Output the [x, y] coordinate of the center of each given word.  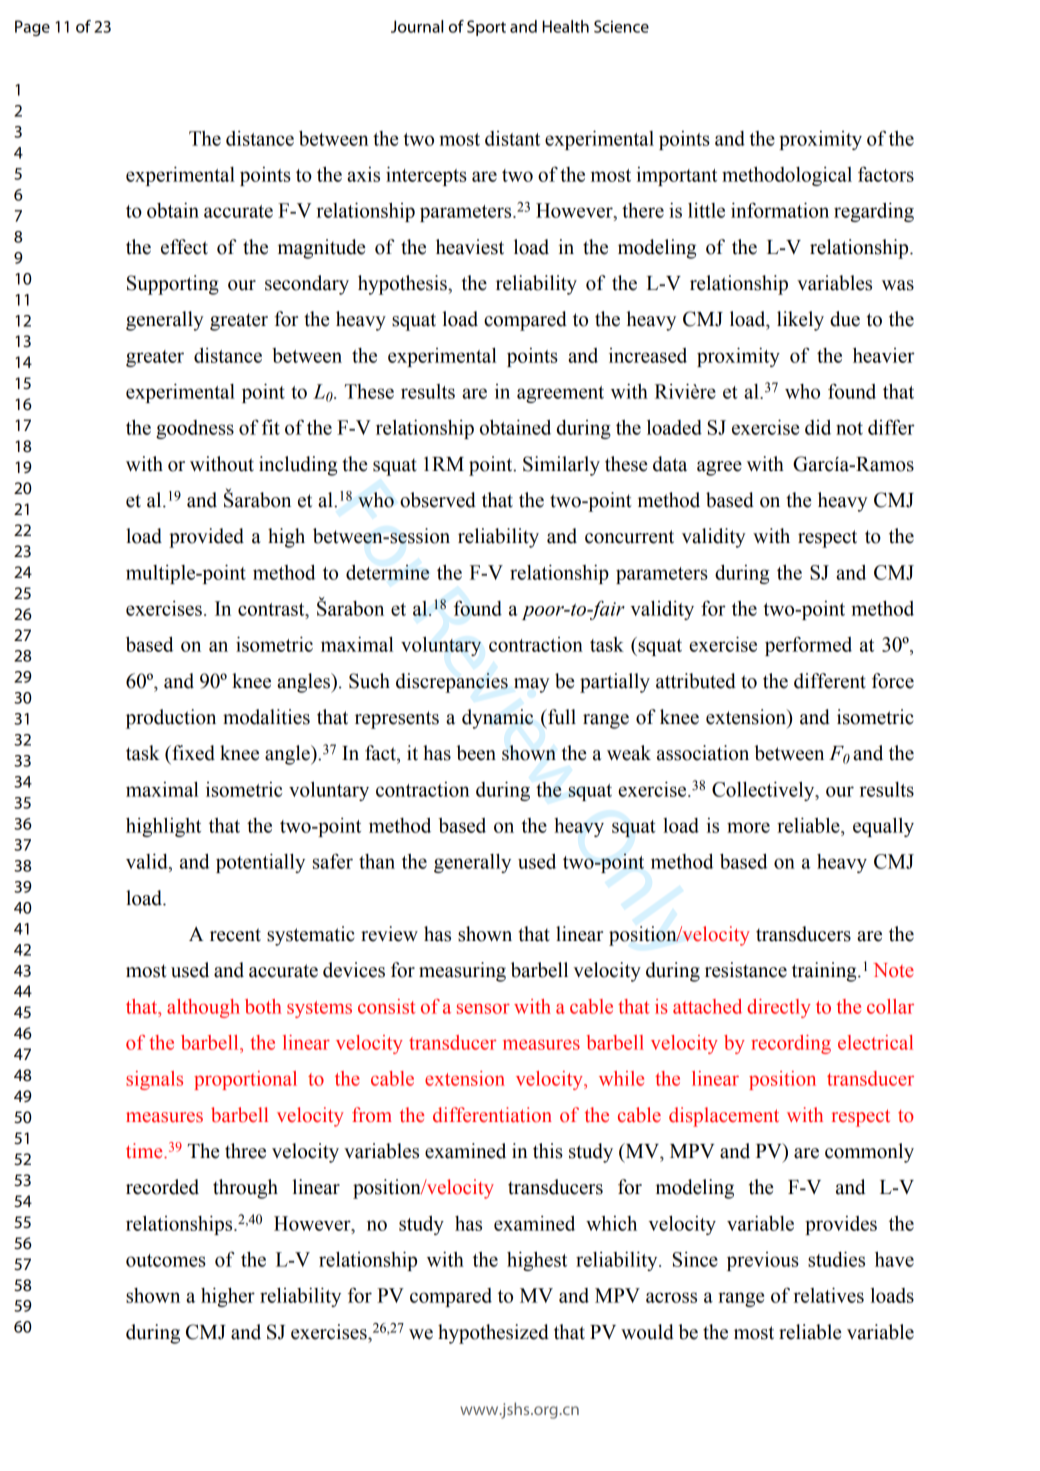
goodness [195, 429]
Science [621, 26]
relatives [828, 1295]
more [748, 827]
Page [32, 28]
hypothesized [493, 1334]
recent [235, 935]
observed [438, 500]
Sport [486, 28]
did [818, 427]
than [377, 861]
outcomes [166, 1260]
